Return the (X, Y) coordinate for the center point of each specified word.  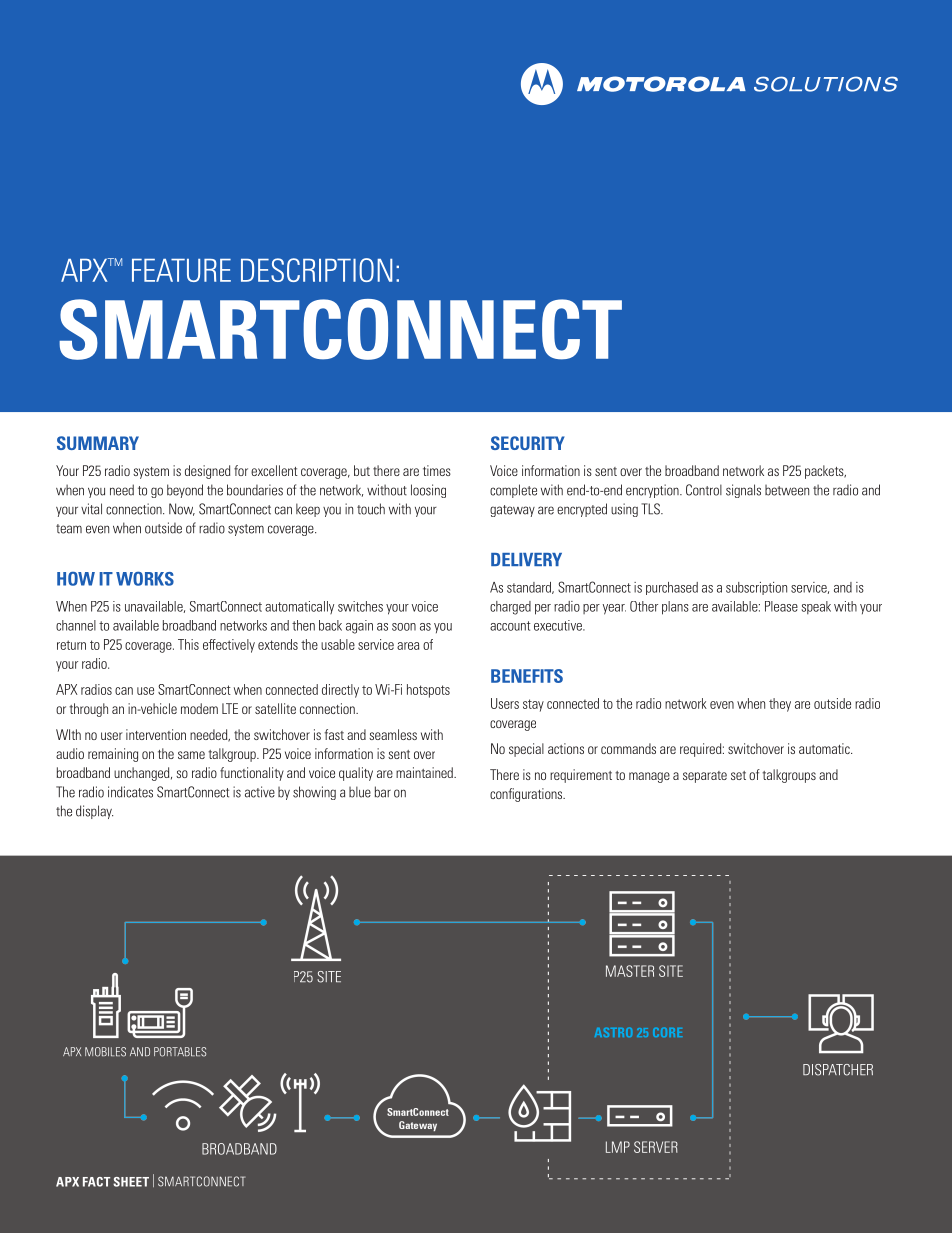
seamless (393, 734)
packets (825, 472)
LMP (618, 1147)
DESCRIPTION (316, 270)
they (780, 705)
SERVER (656, 1147)
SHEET (131, 1182)
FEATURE (181, 270)
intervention (156, 734)
